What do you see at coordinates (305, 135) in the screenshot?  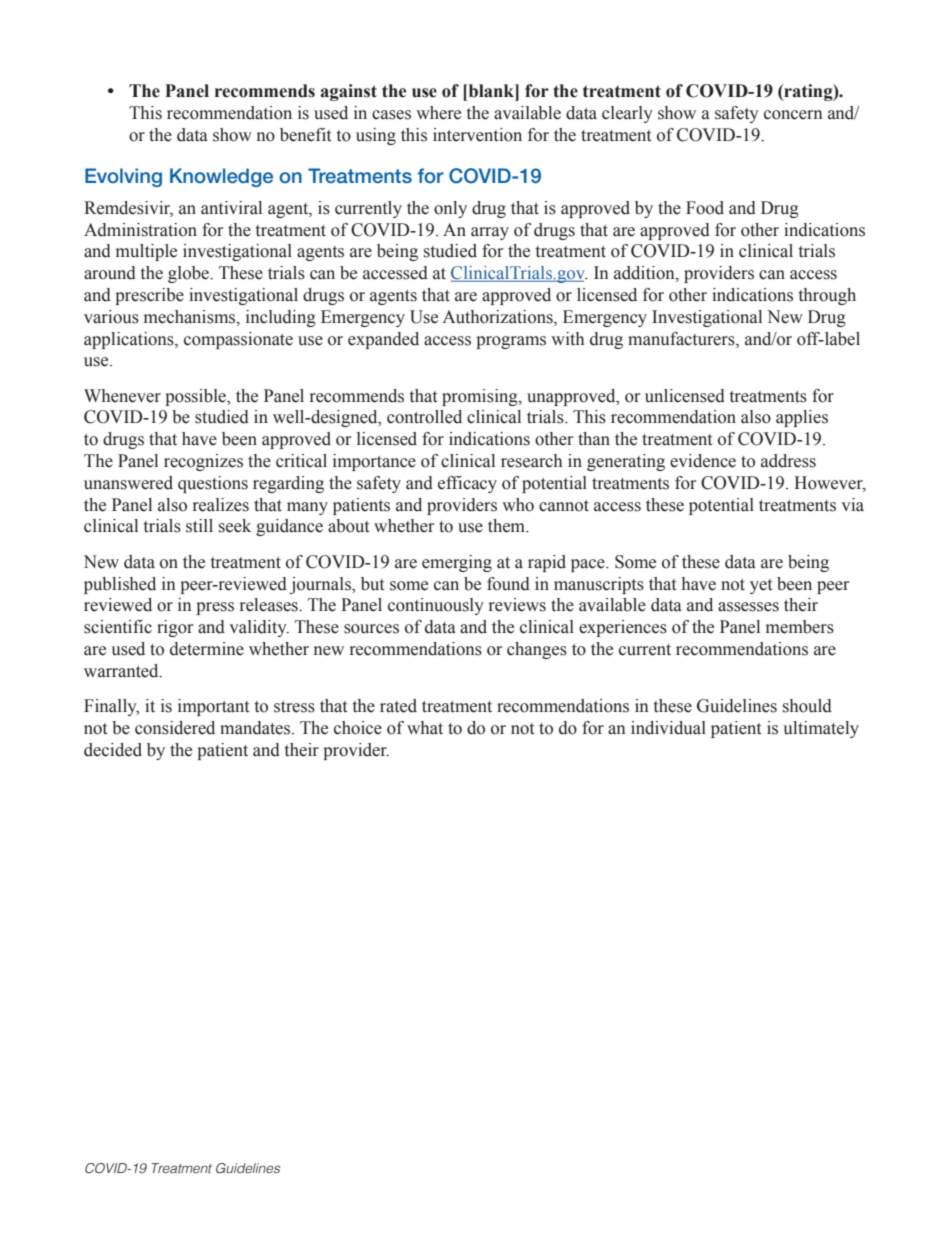 I see `benefit` at bounding box center [305, 135].
